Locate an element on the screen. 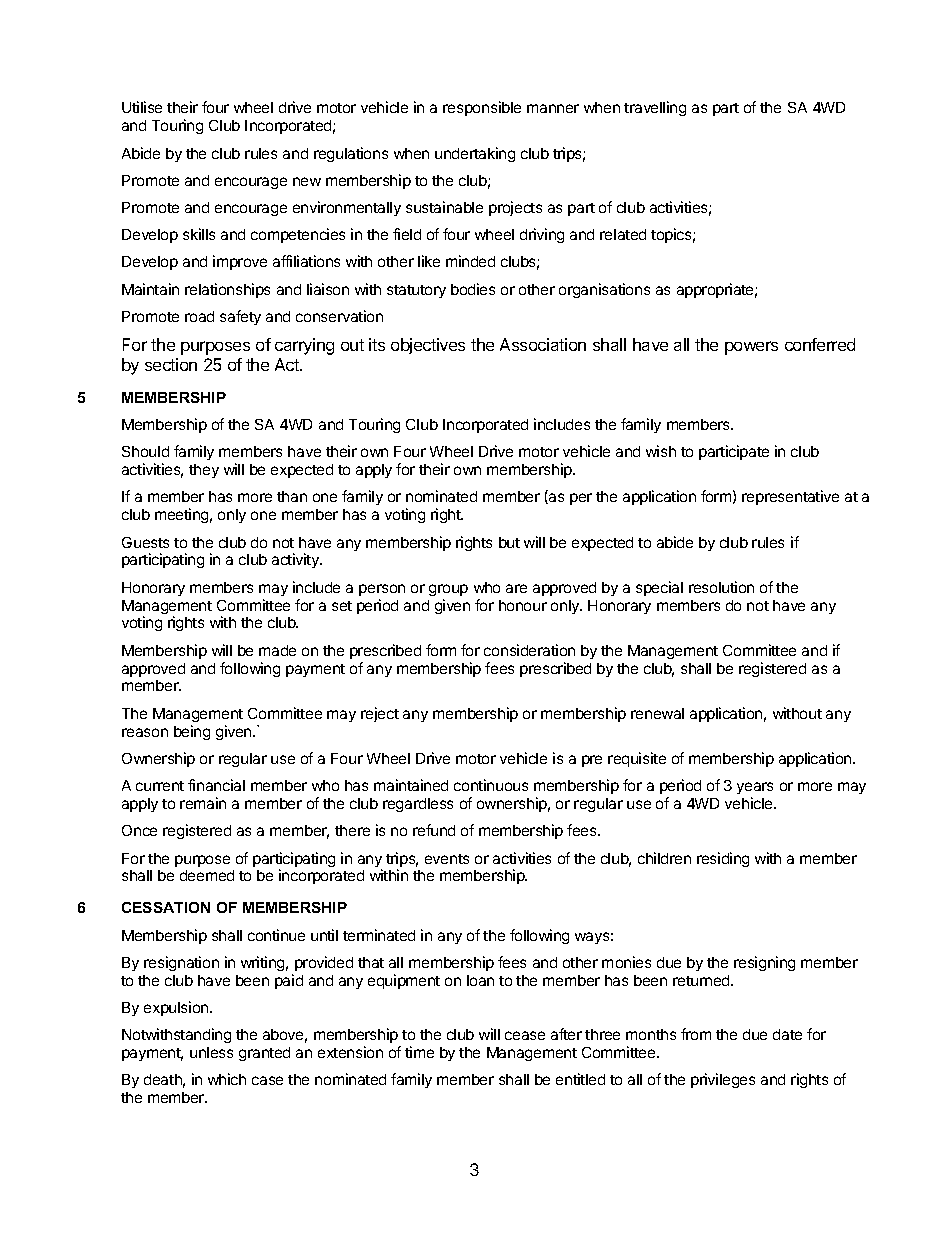  privileges is located at coordinates (723, 1080).
